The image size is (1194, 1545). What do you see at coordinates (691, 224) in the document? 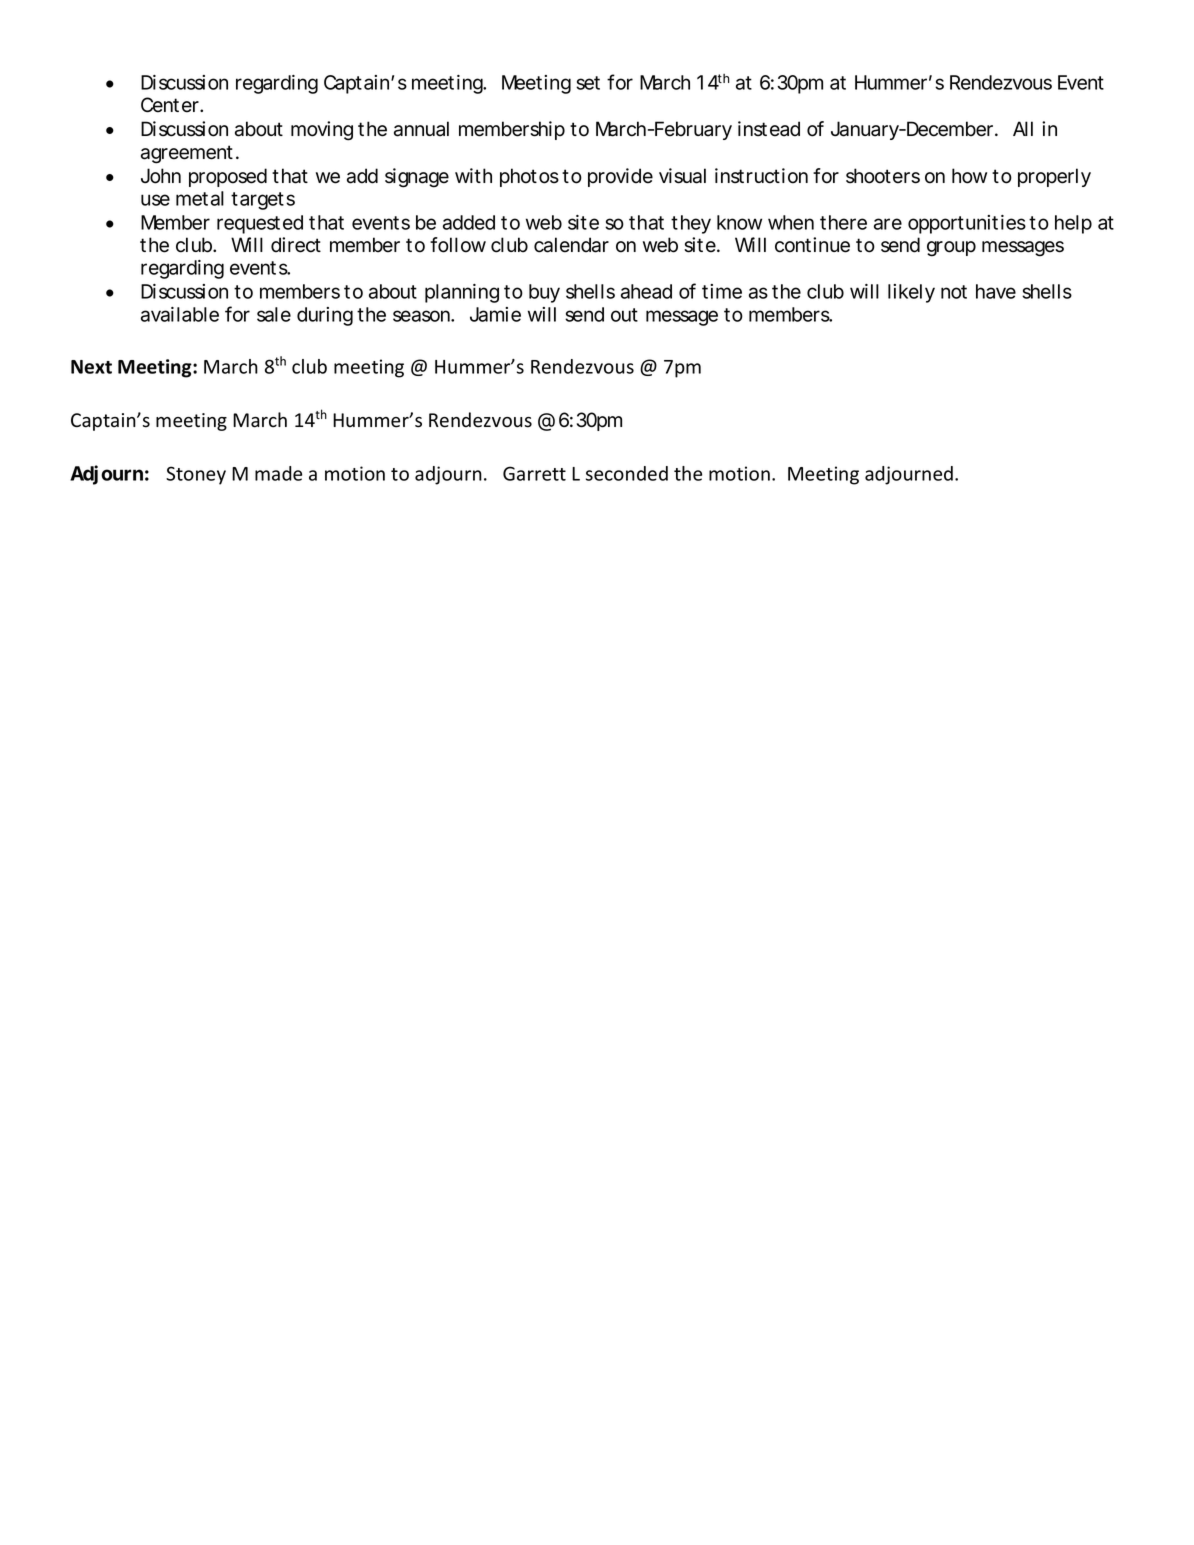
I see `they` at bounding box center [691, 224].
